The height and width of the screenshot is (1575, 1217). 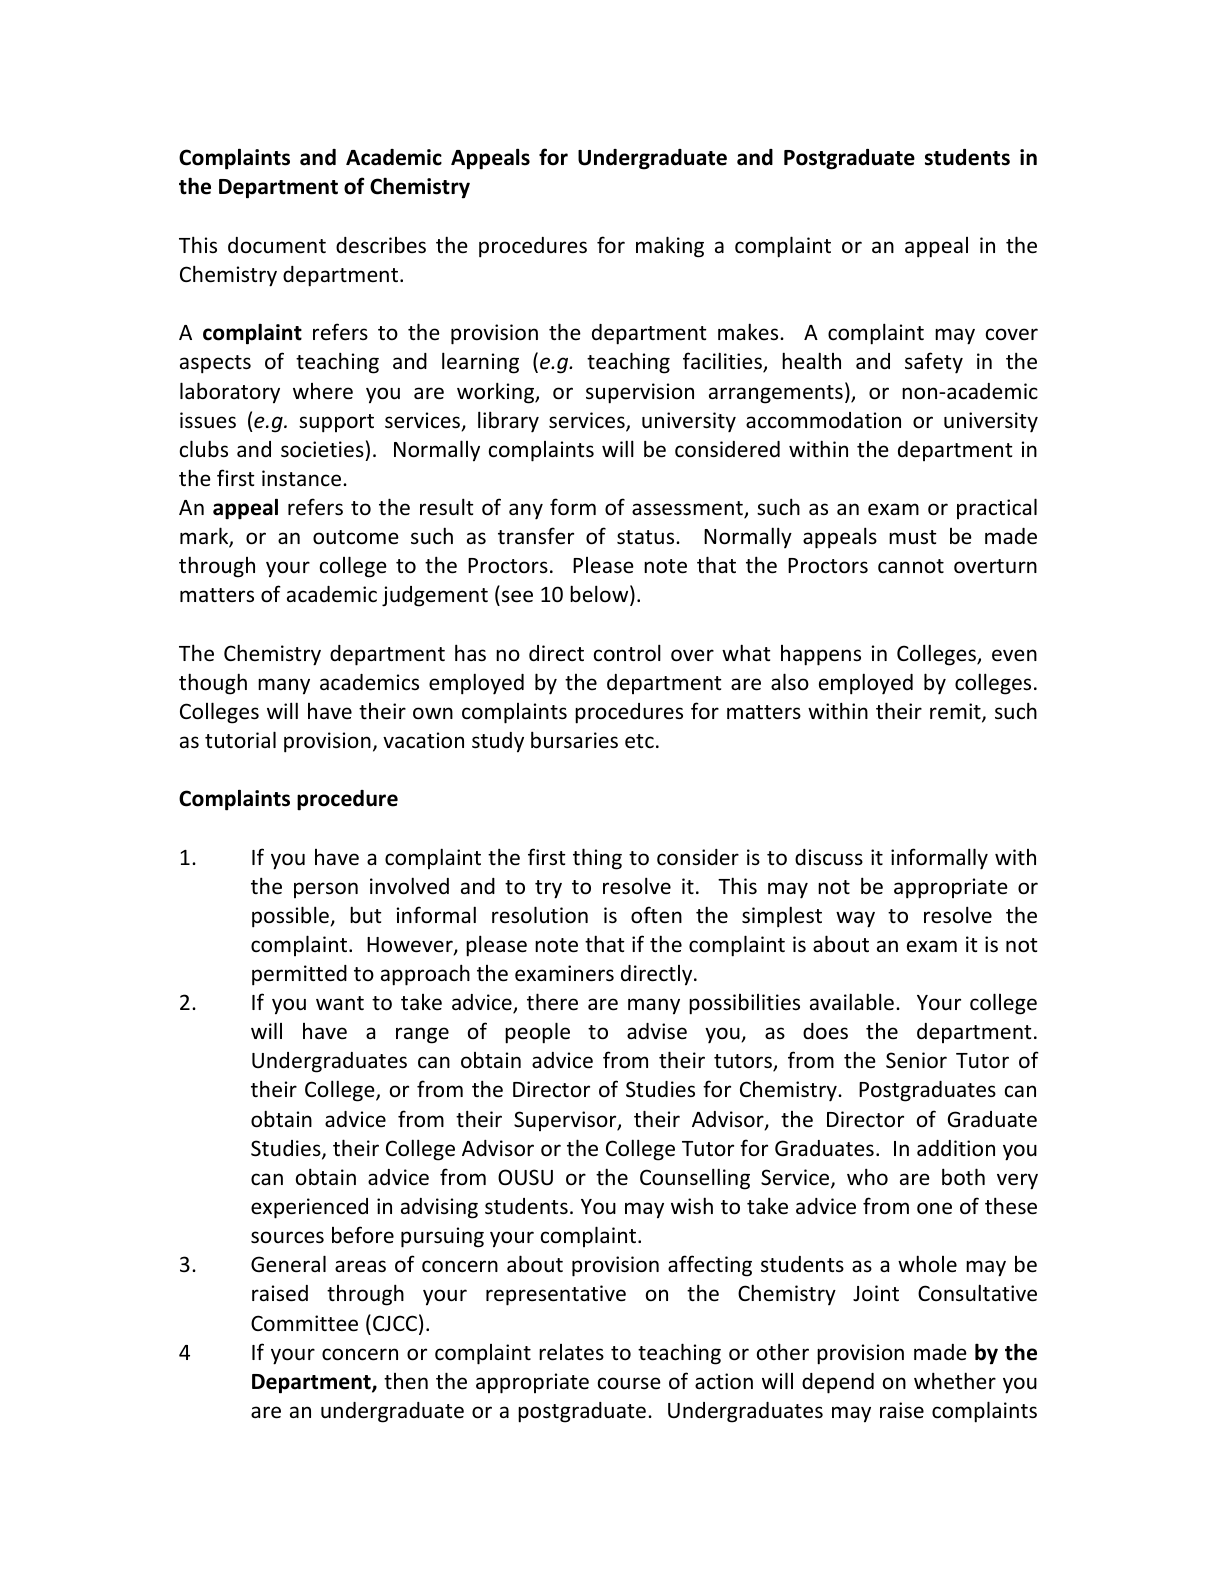 I want to click on discuss, so click(x=829, y=857).
